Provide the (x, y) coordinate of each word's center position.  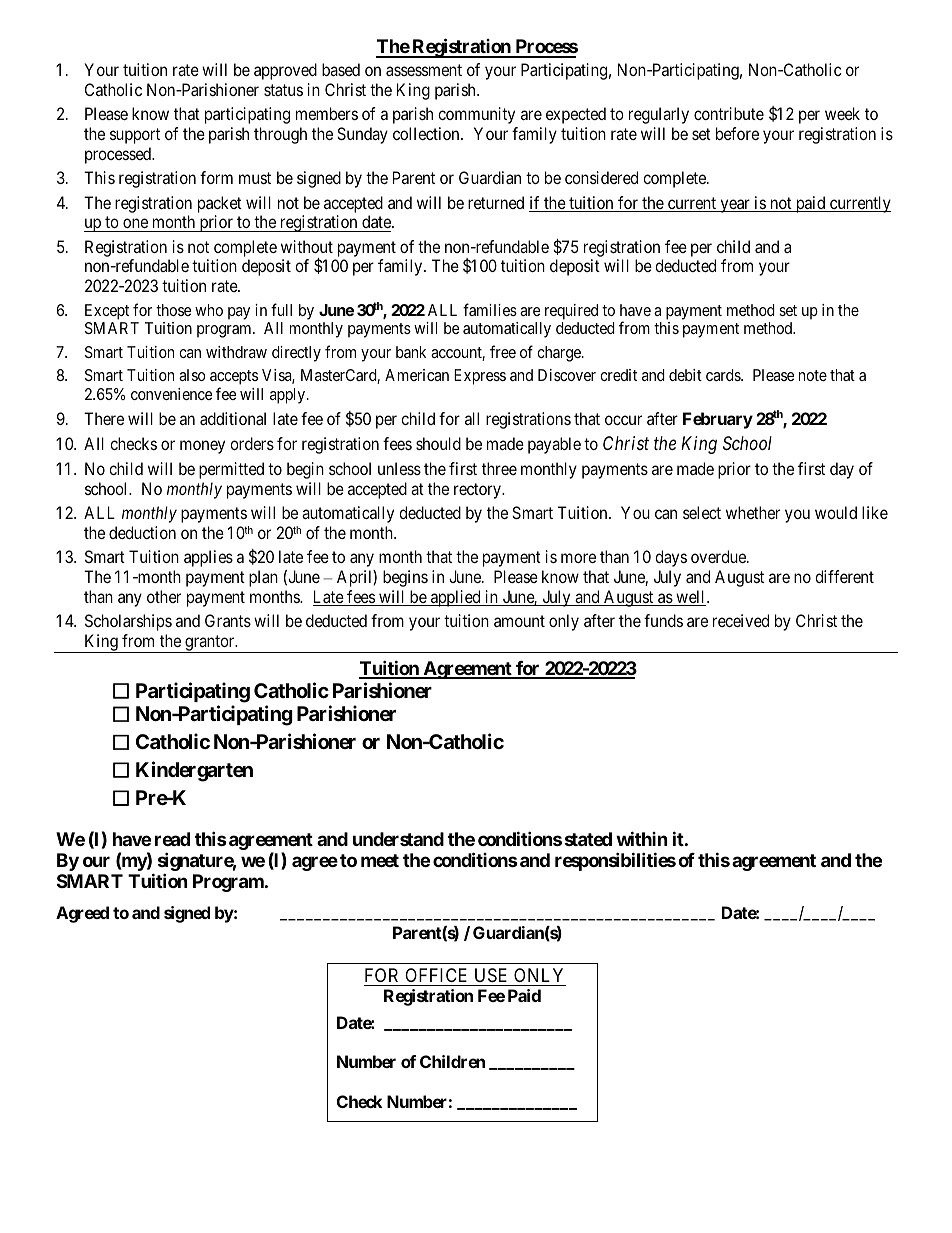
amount (519, 621)
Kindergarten (194, 771)
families (490, 309)
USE (491, 975)
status (283, 90)
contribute (729, 113)
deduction (142, 532)
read (172, 839)
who (209, 310)
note (813, 375)
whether (753, 512)
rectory (478, 491)
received (741, 620)
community (476, 115)
